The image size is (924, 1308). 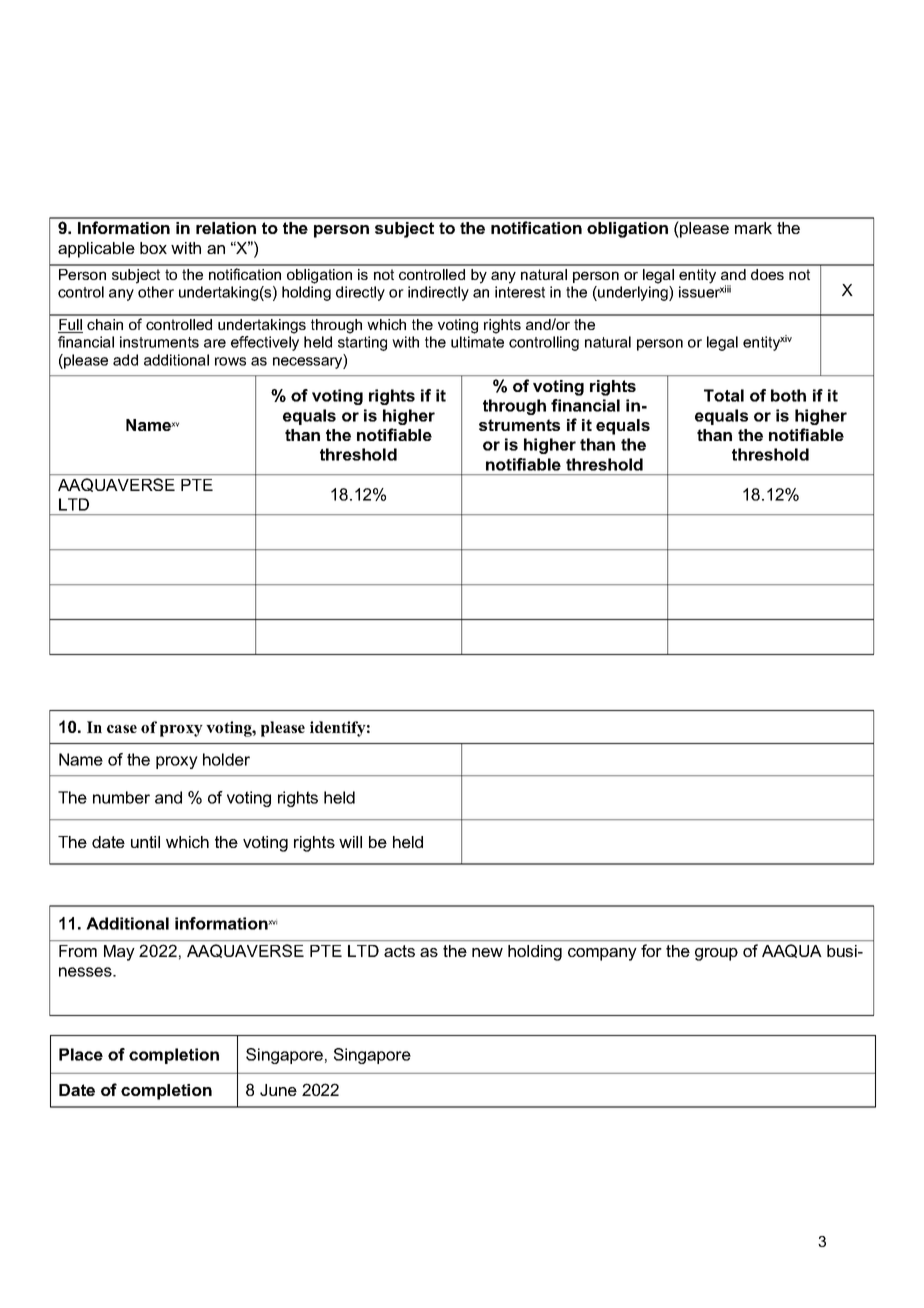 I want to click on ultimate, so click(x=477, y=342).
